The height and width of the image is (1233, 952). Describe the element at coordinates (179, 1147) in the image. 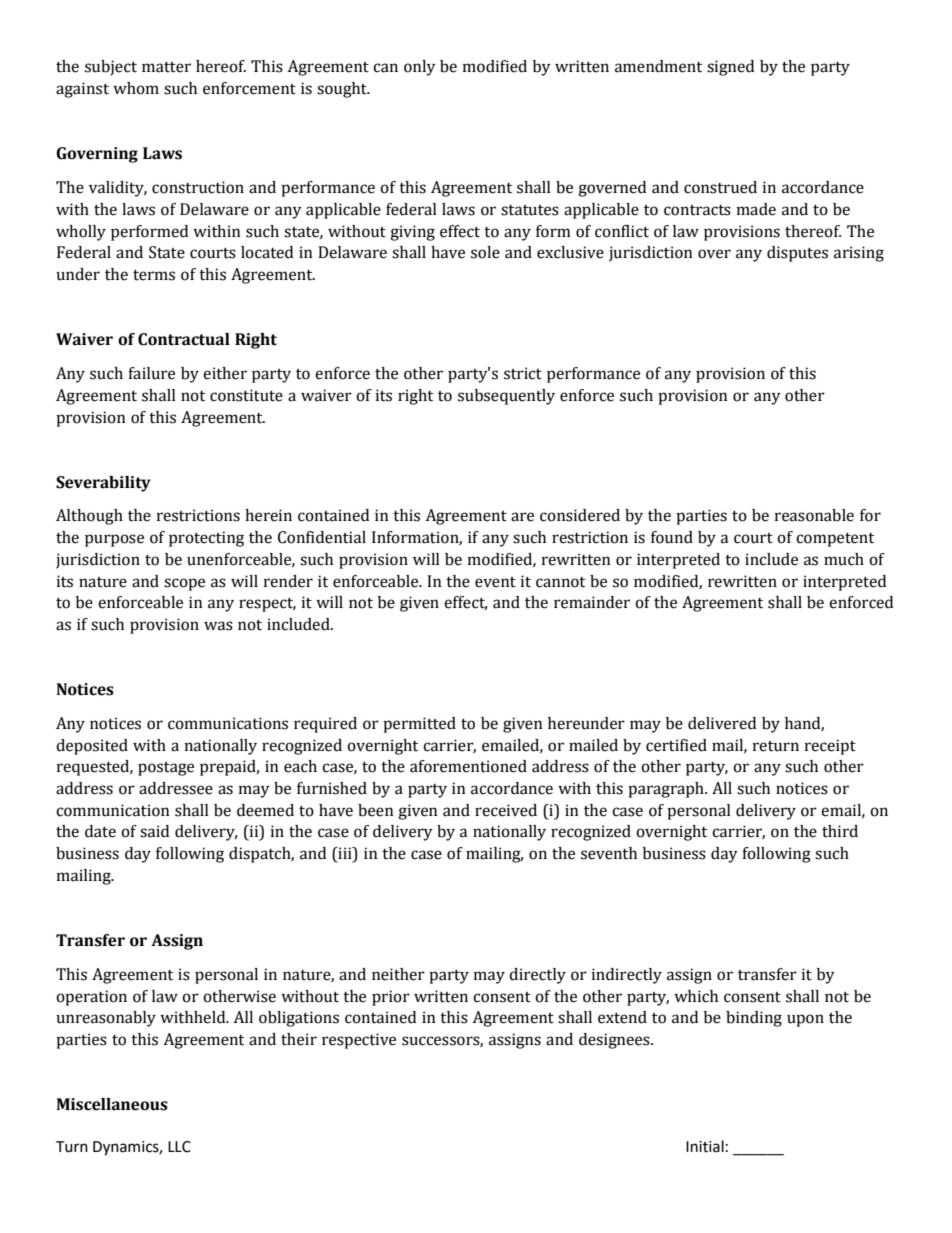

I see `LLC` at that location.
